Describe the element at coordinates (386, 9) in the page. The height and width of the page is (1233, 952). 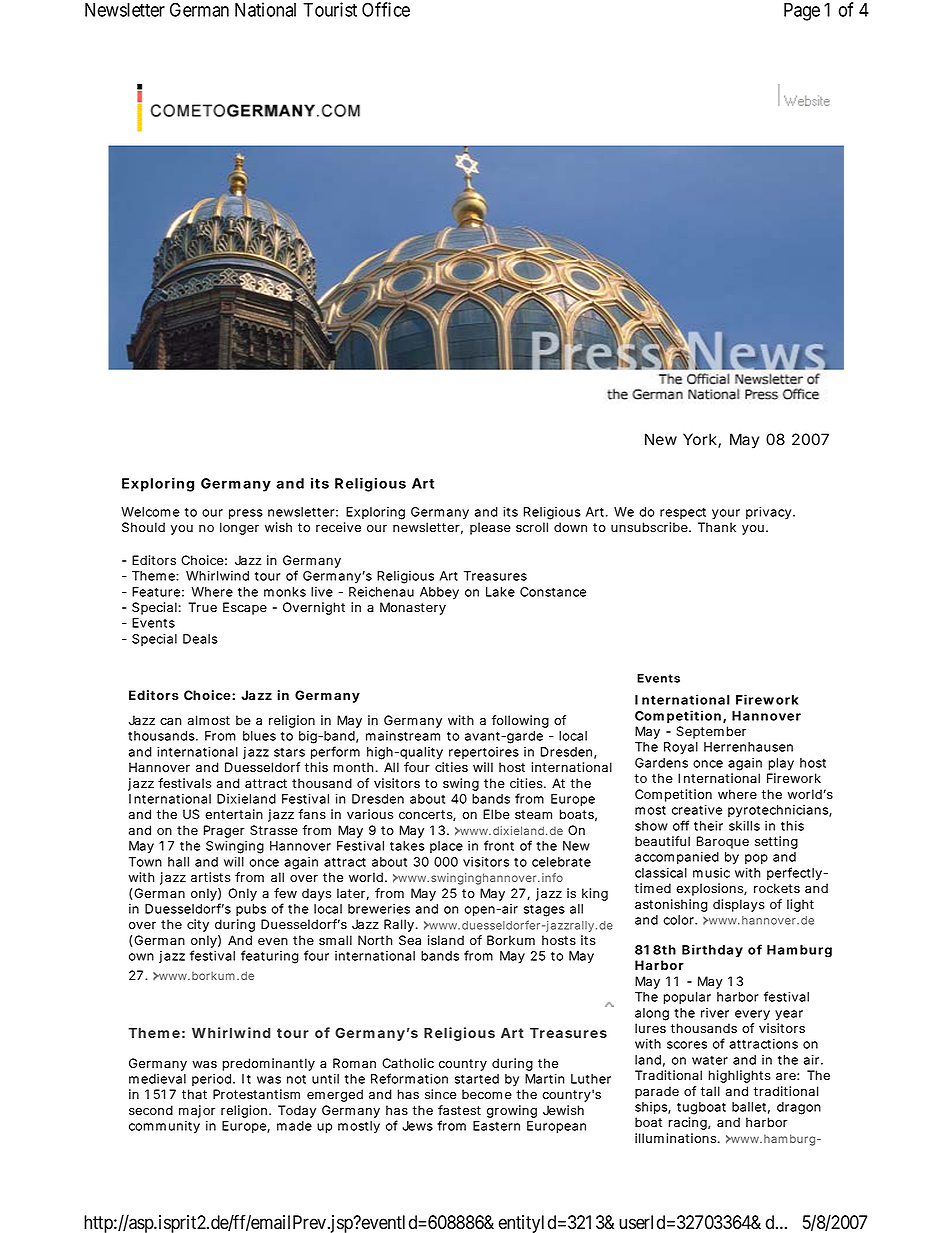
I see `Office` at that location.
